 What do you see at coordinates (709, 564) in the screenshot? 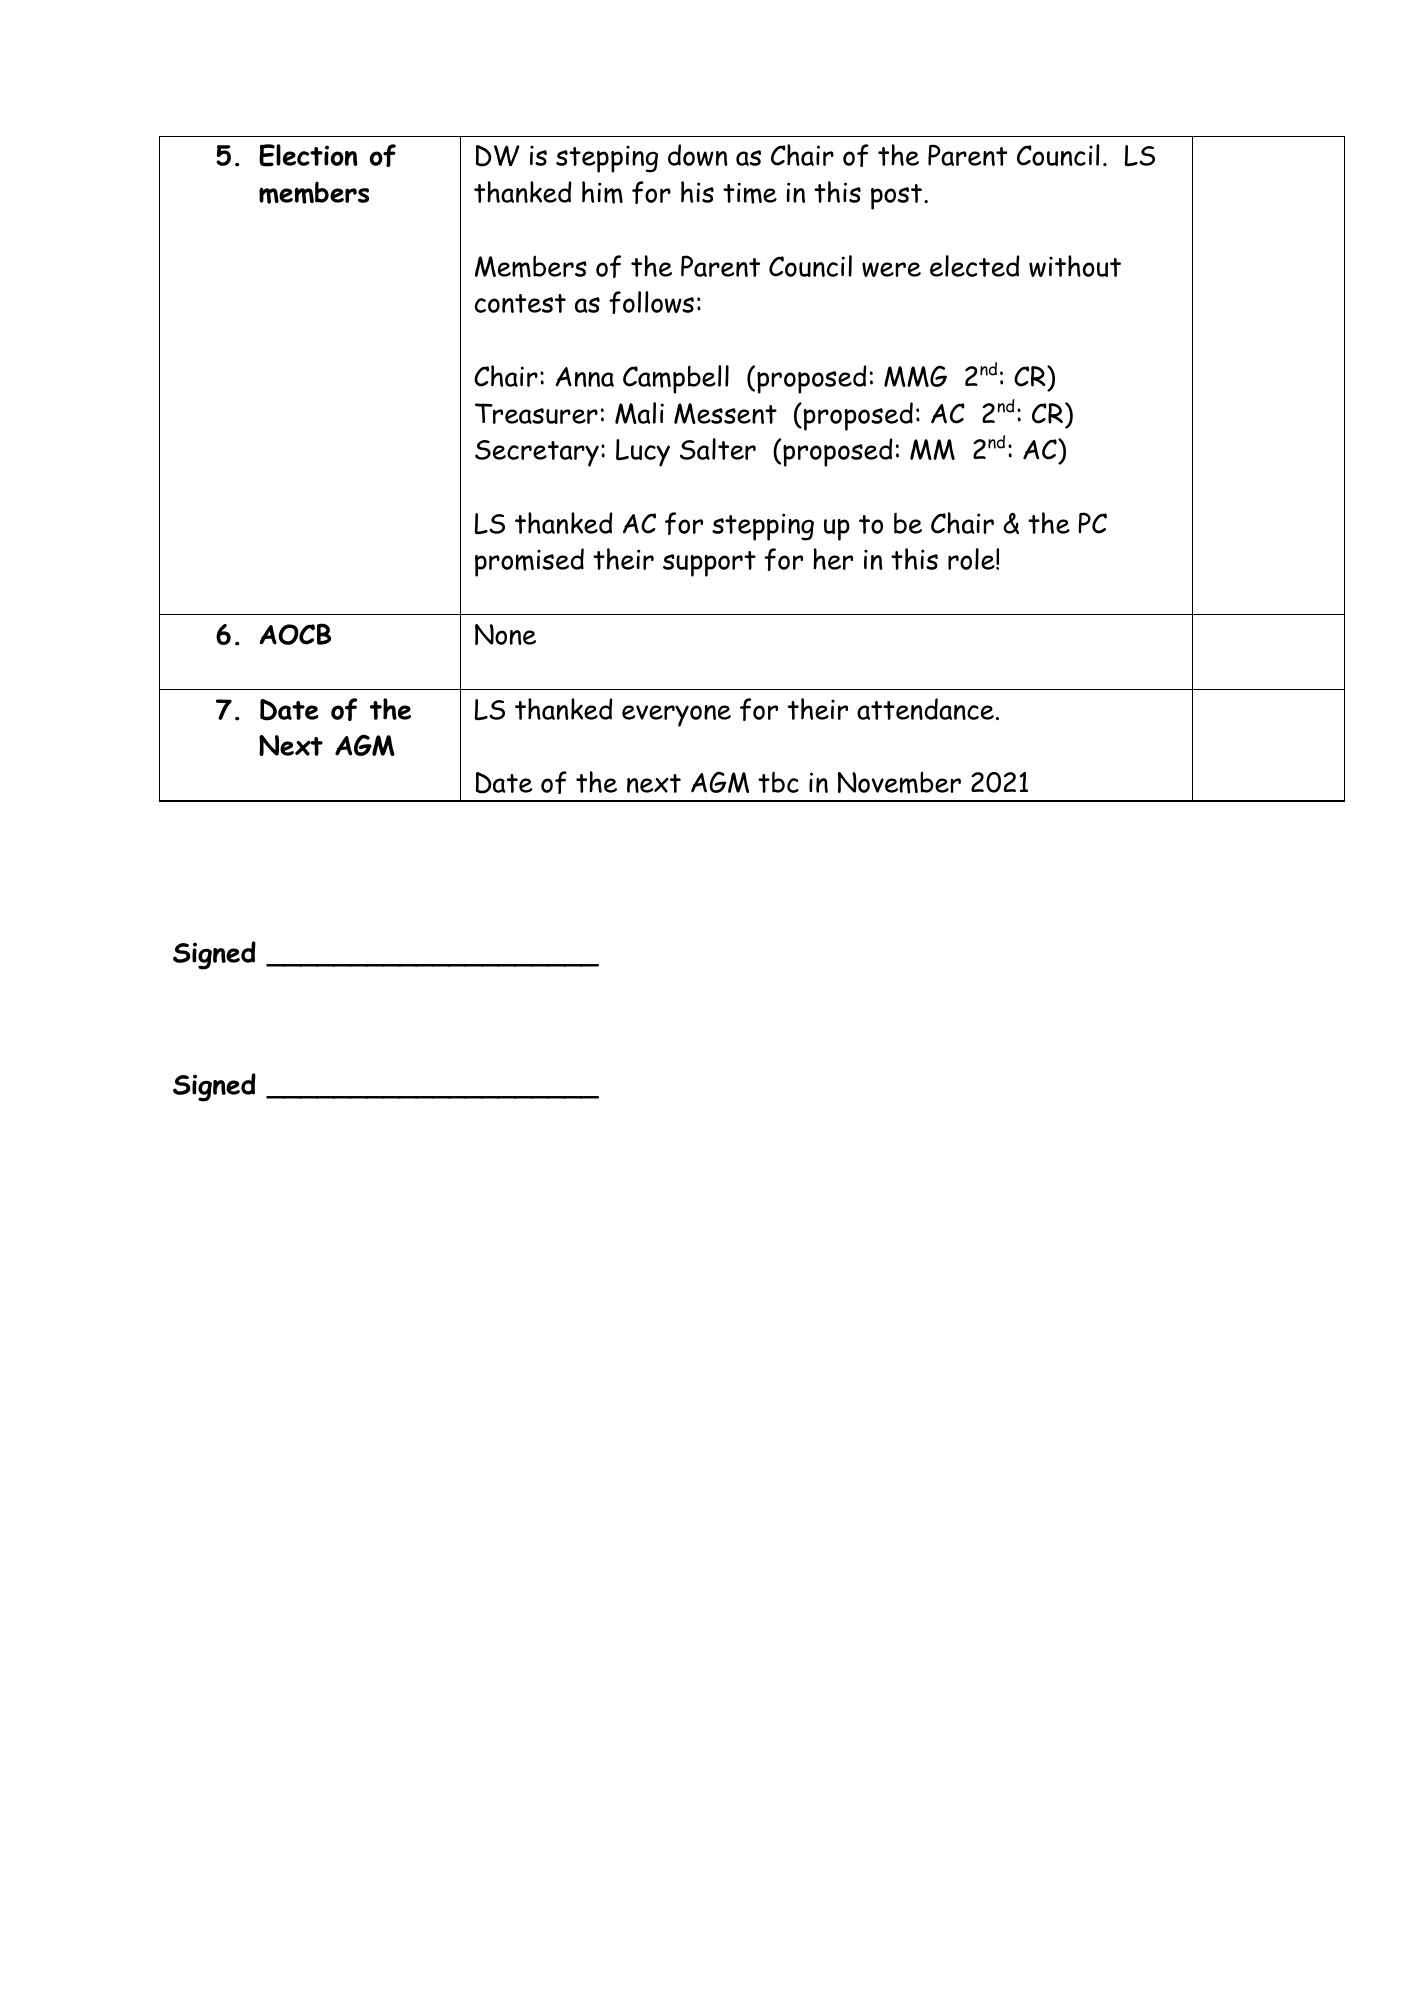
I see `support` at bounding box center [709, 564].
